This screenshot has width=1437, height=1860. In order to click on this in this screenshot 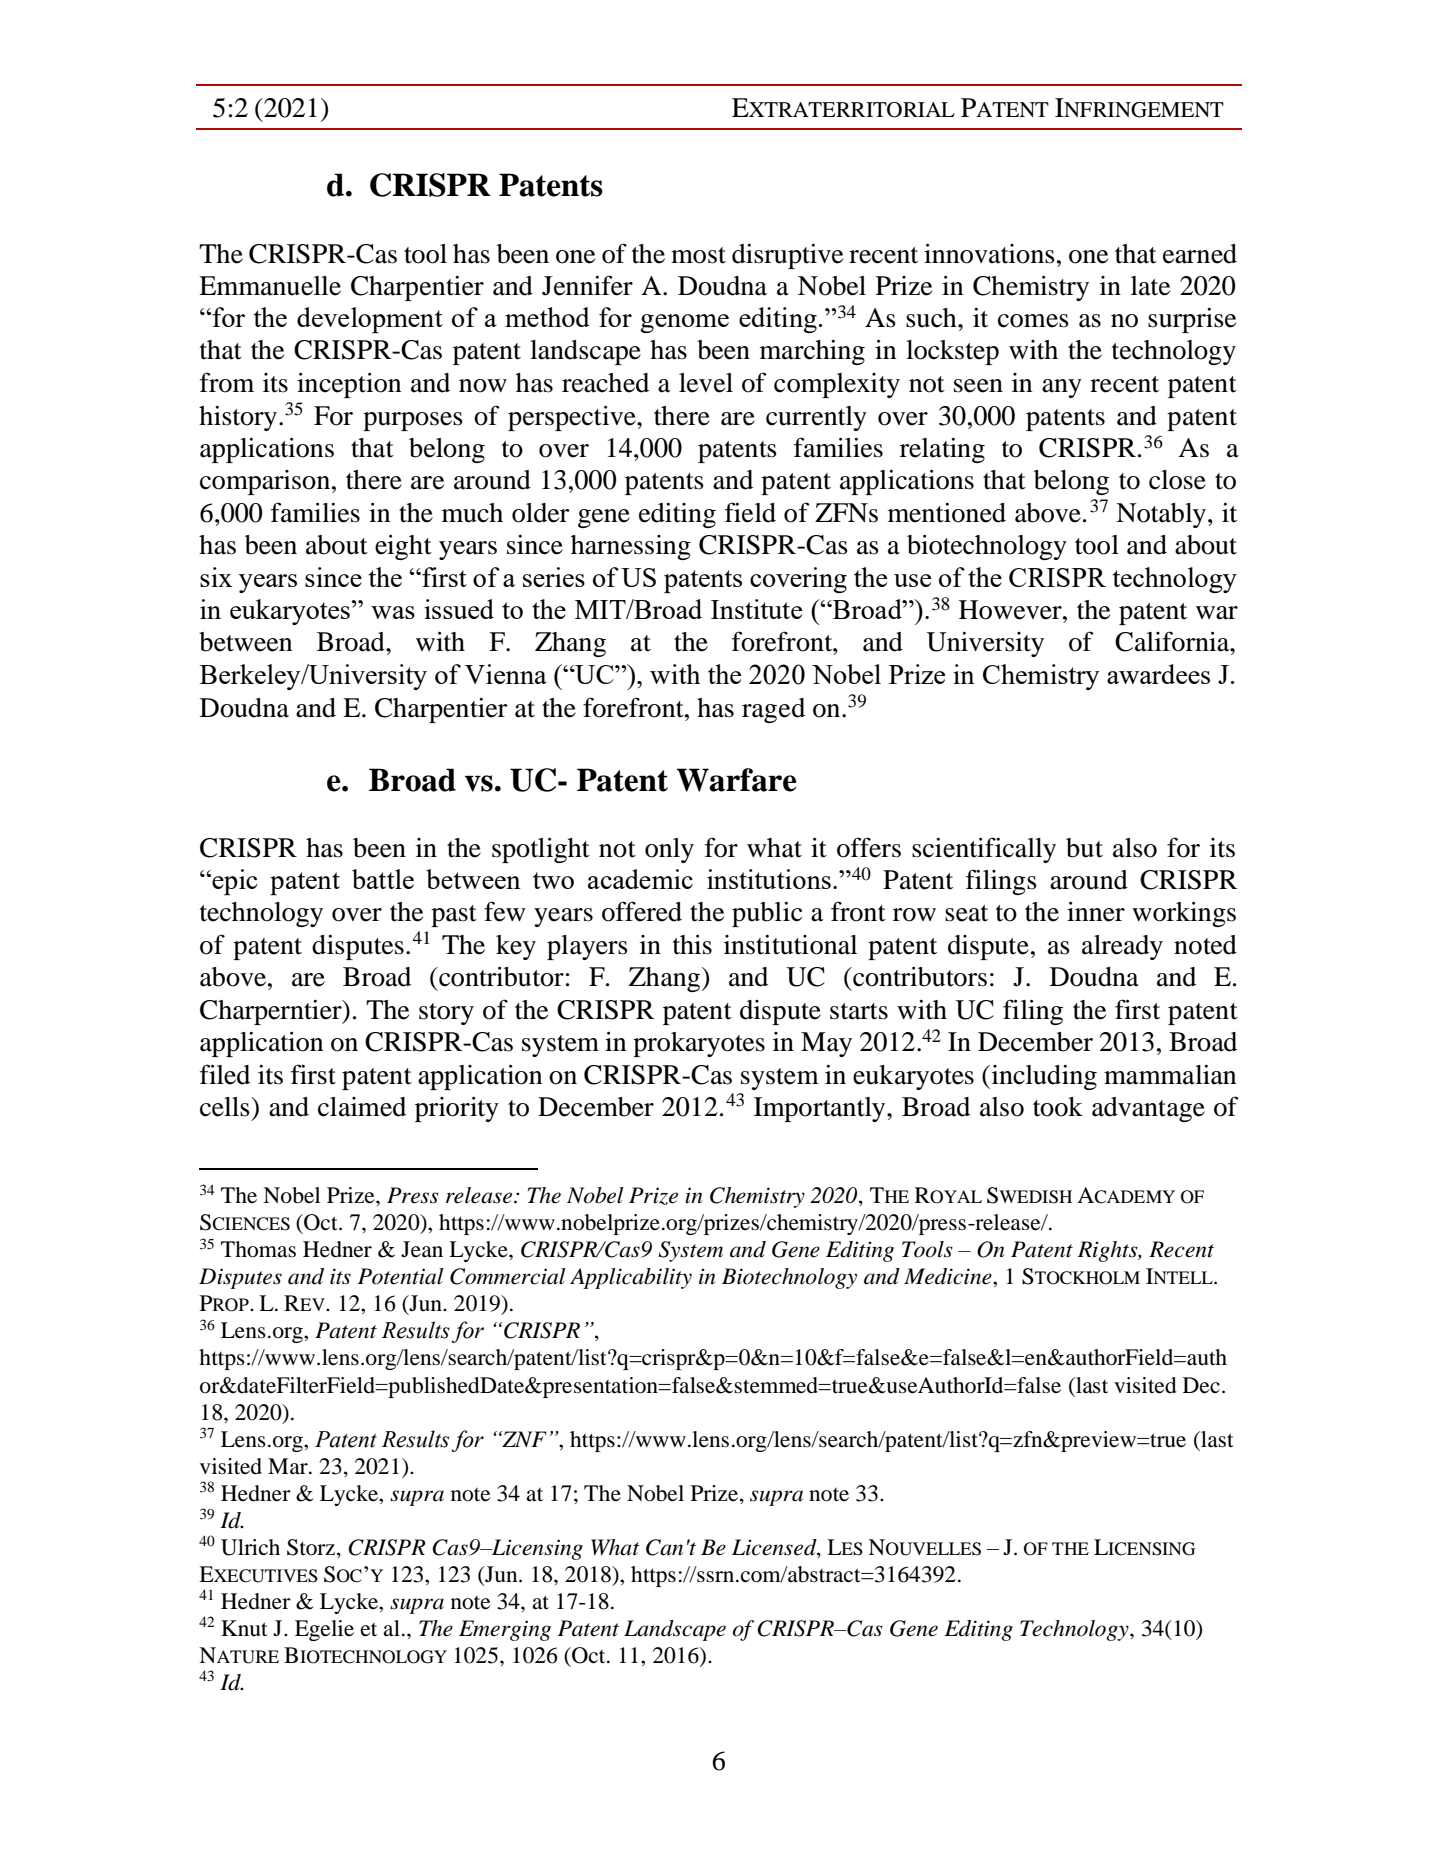, I will do `click(692, 945)`.
